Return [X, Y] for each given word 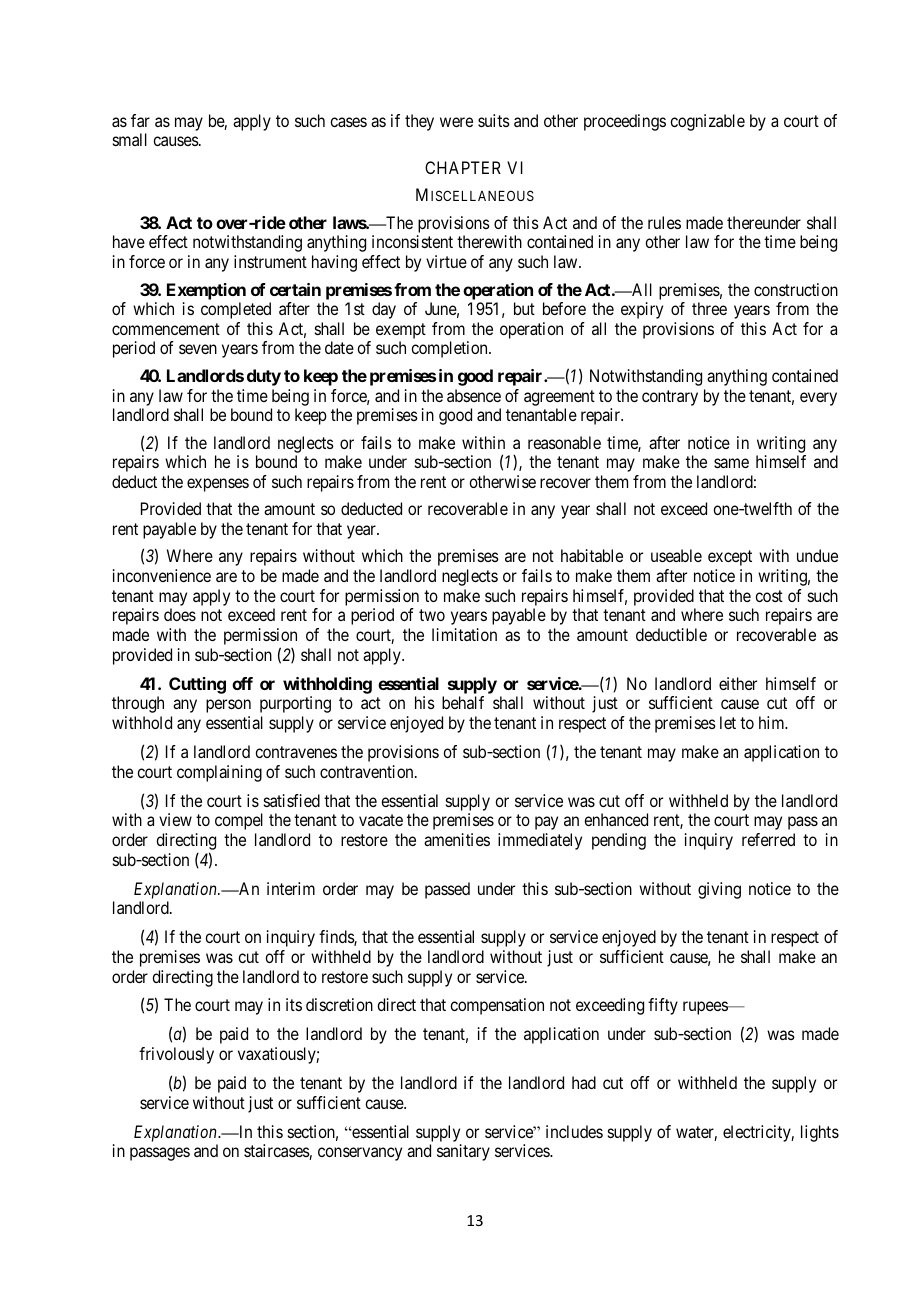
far [140, 120]
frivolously [176, 1055]
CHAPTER [463, 167]
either [738, 683]
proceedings [625, 122]
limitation [464, 634]
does [180, 614]
